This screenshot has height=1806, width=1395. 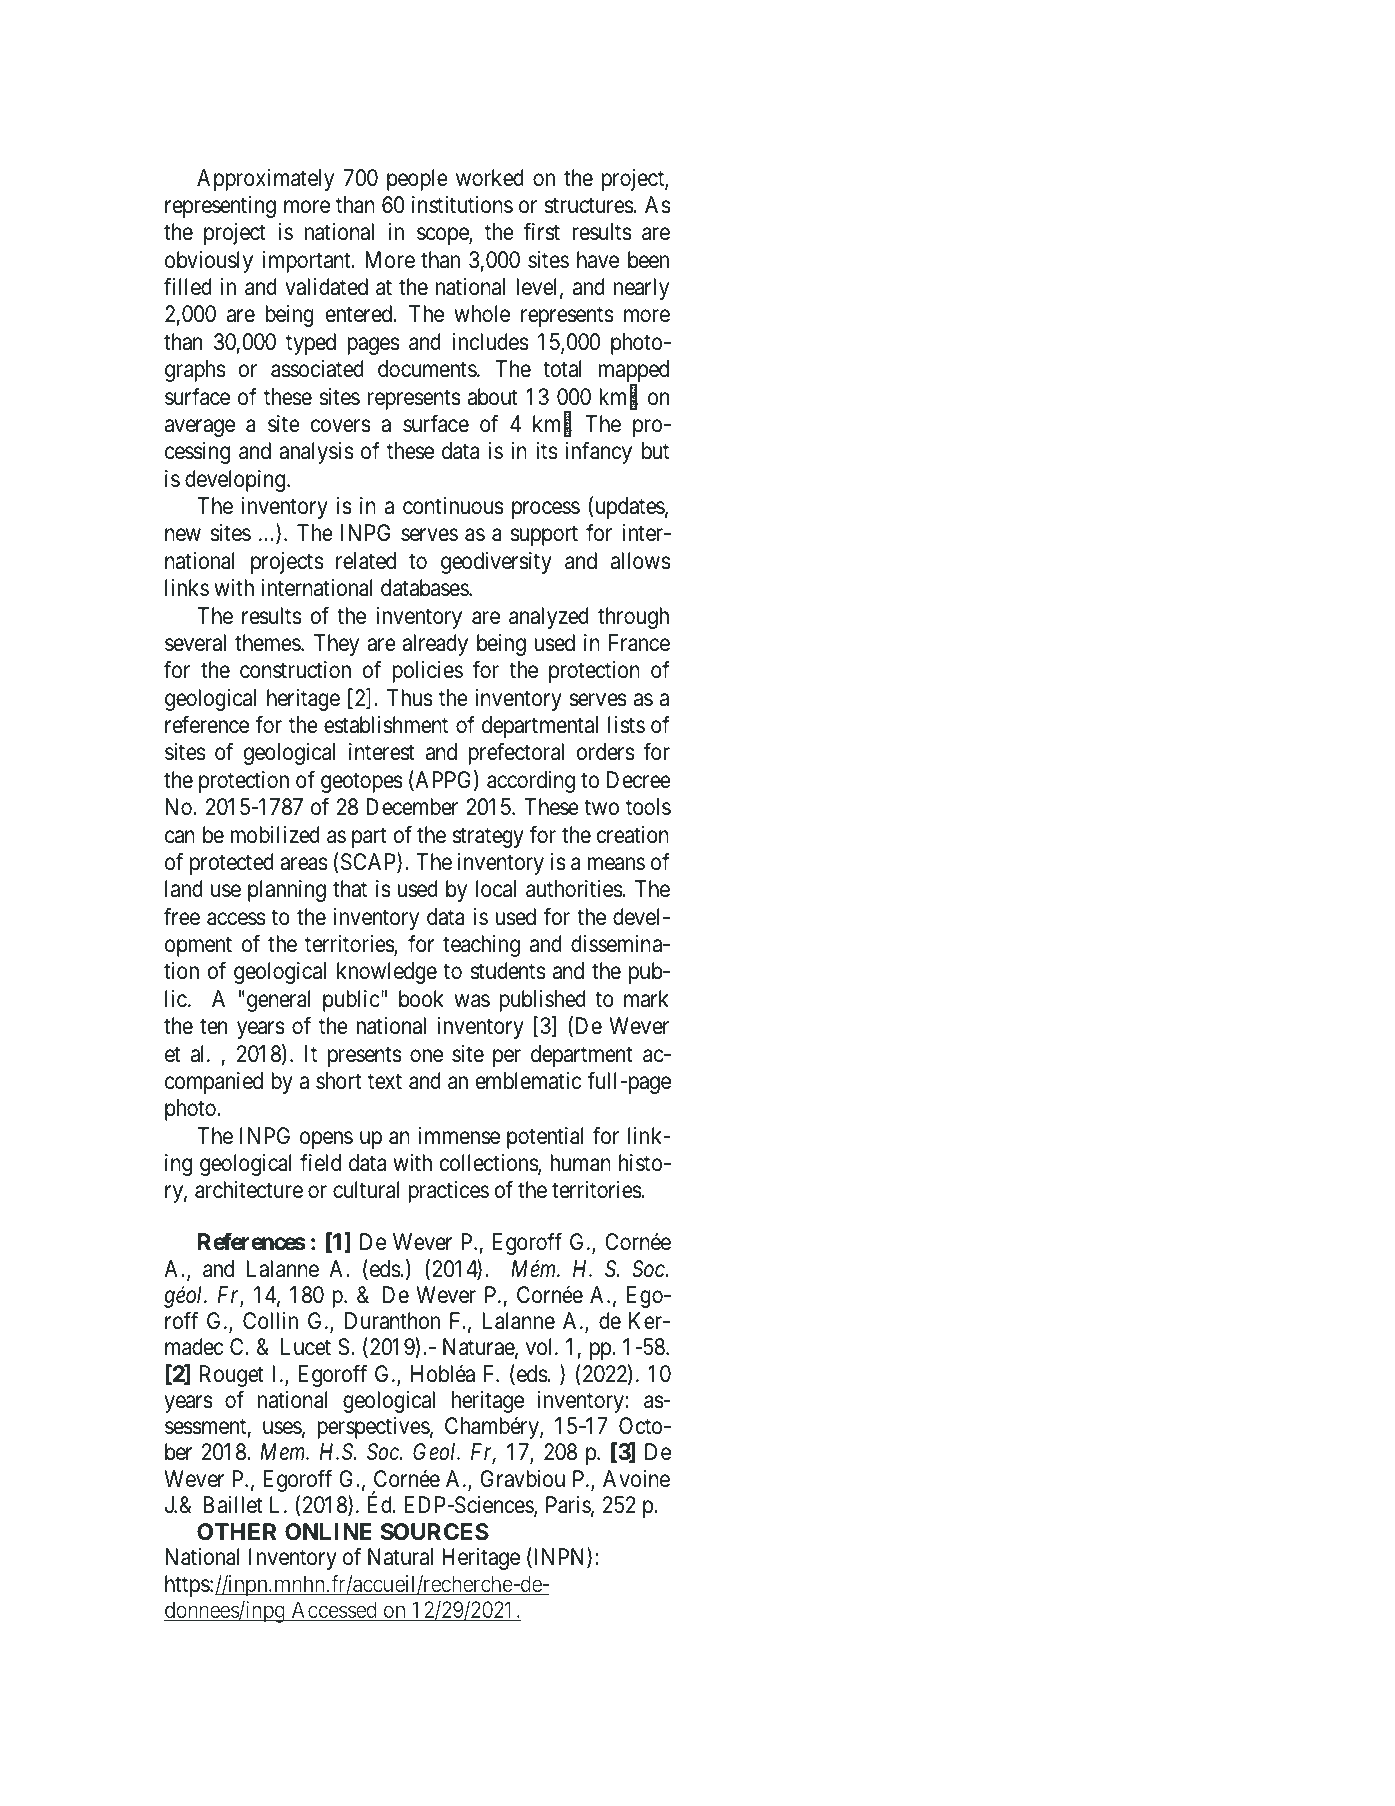 I want to click on representing, so click(x=220, y=207).
